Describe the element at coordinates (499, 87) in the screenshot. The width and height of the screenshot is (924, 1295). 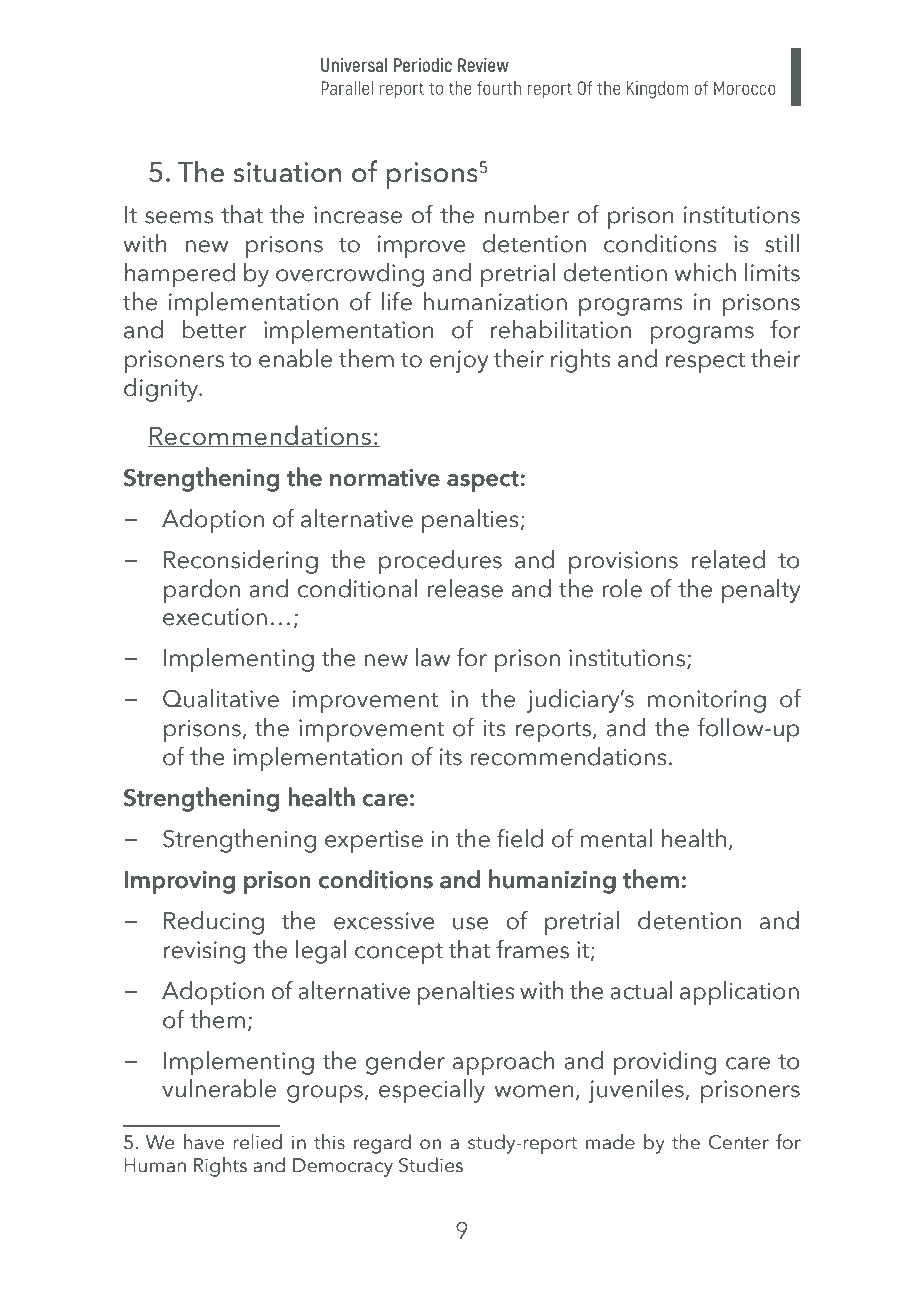
I see `fourth` at that location.
